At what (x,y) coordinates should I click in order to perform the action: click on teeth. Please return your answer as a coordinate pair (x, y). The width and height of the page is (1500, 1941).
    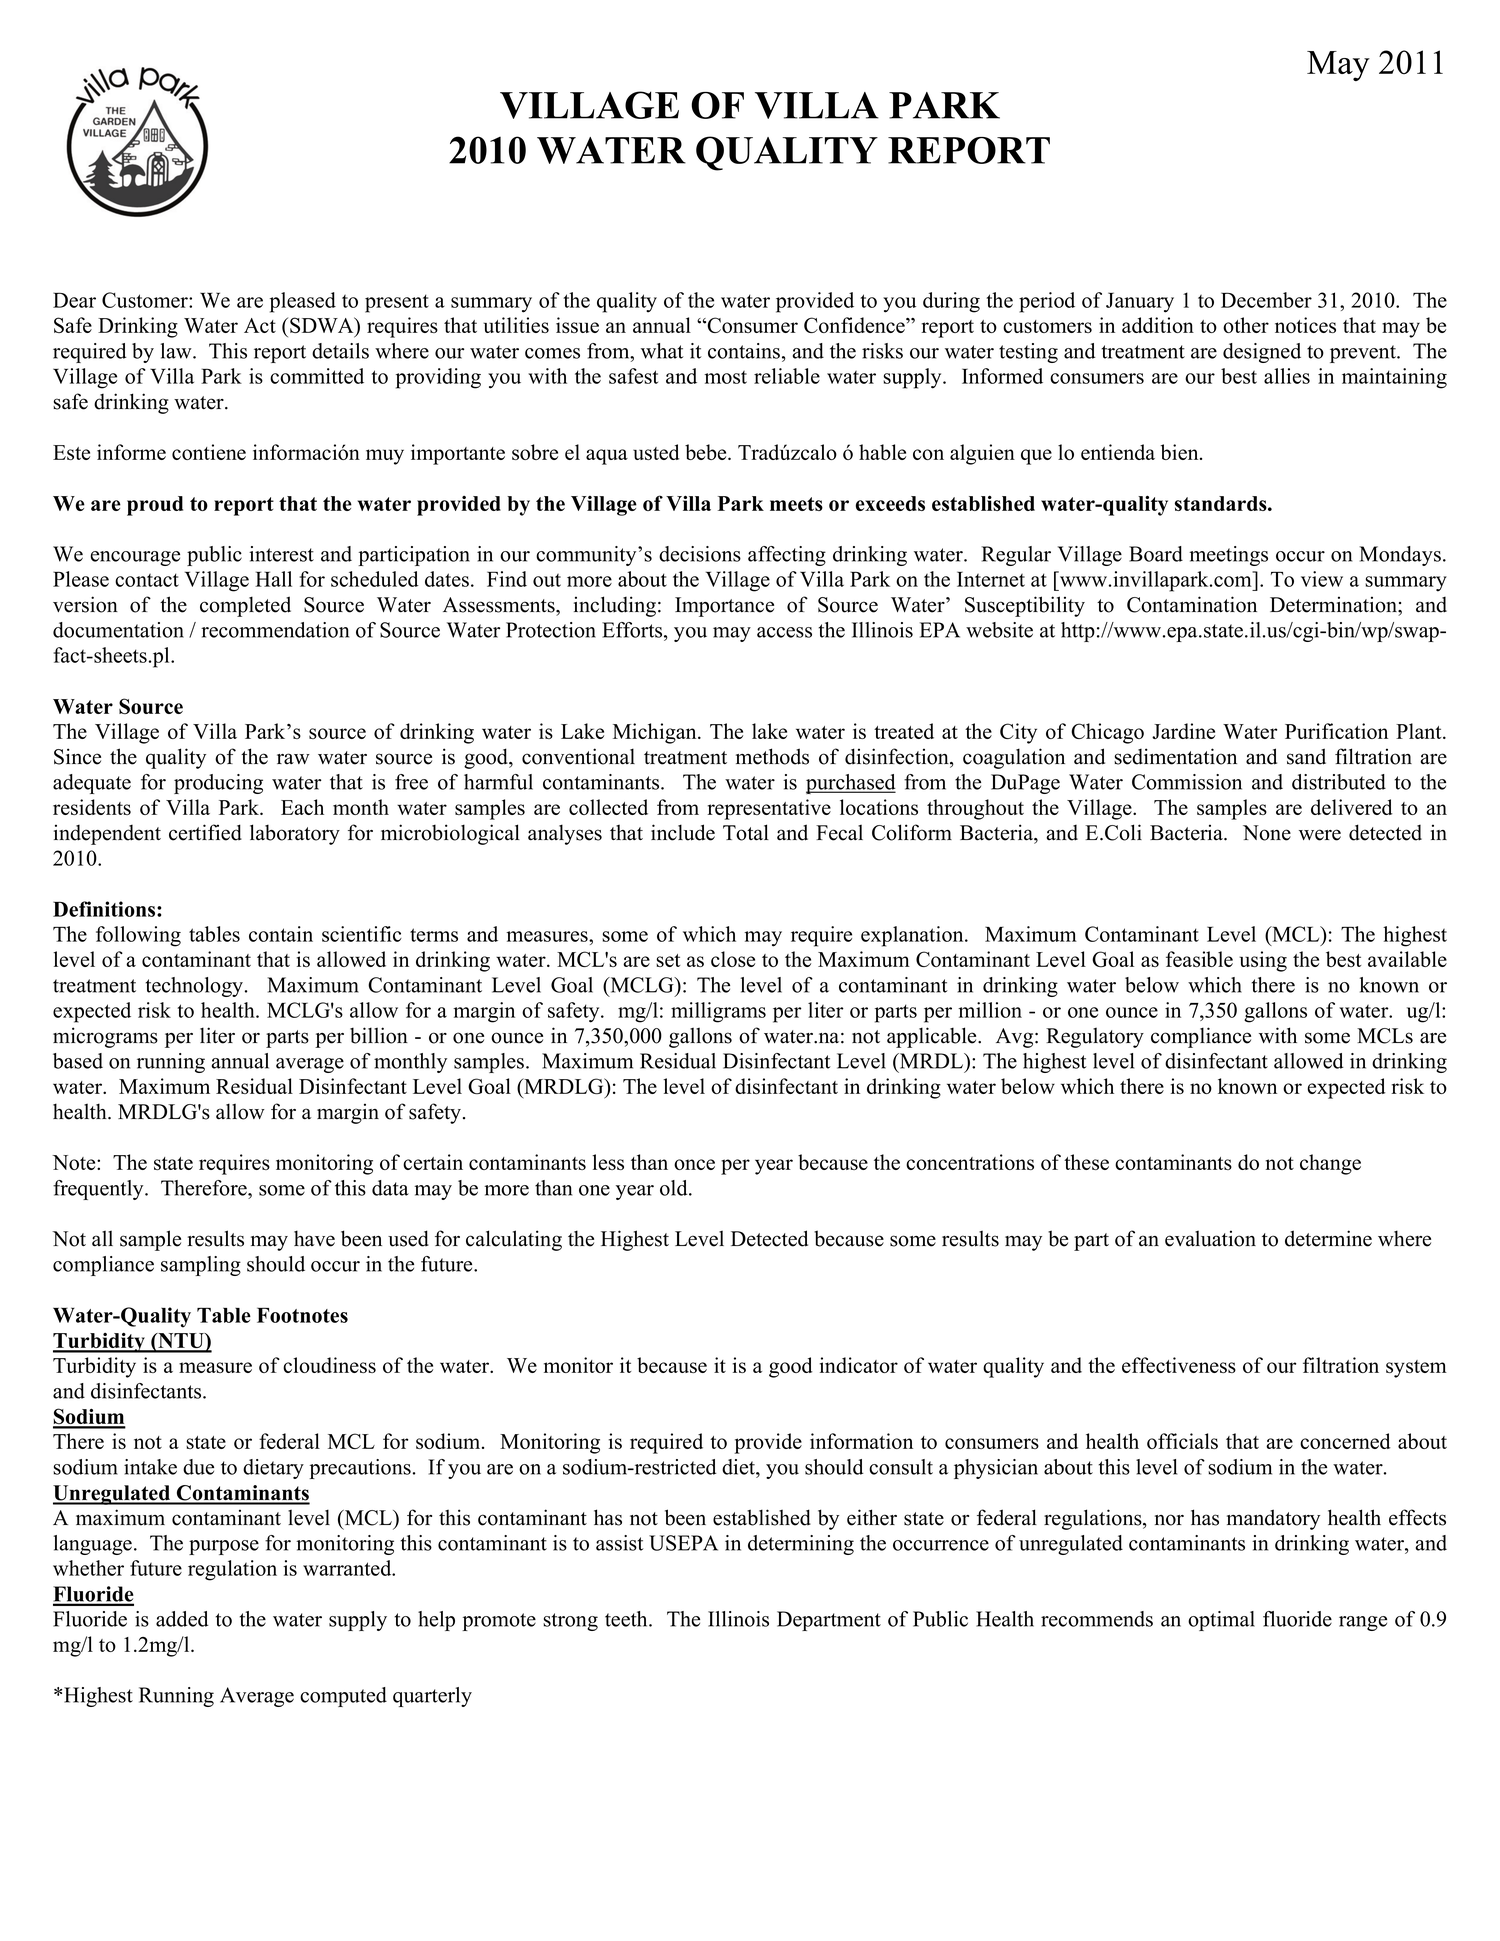
    Looking at the image, I should click on (627, 1619).
